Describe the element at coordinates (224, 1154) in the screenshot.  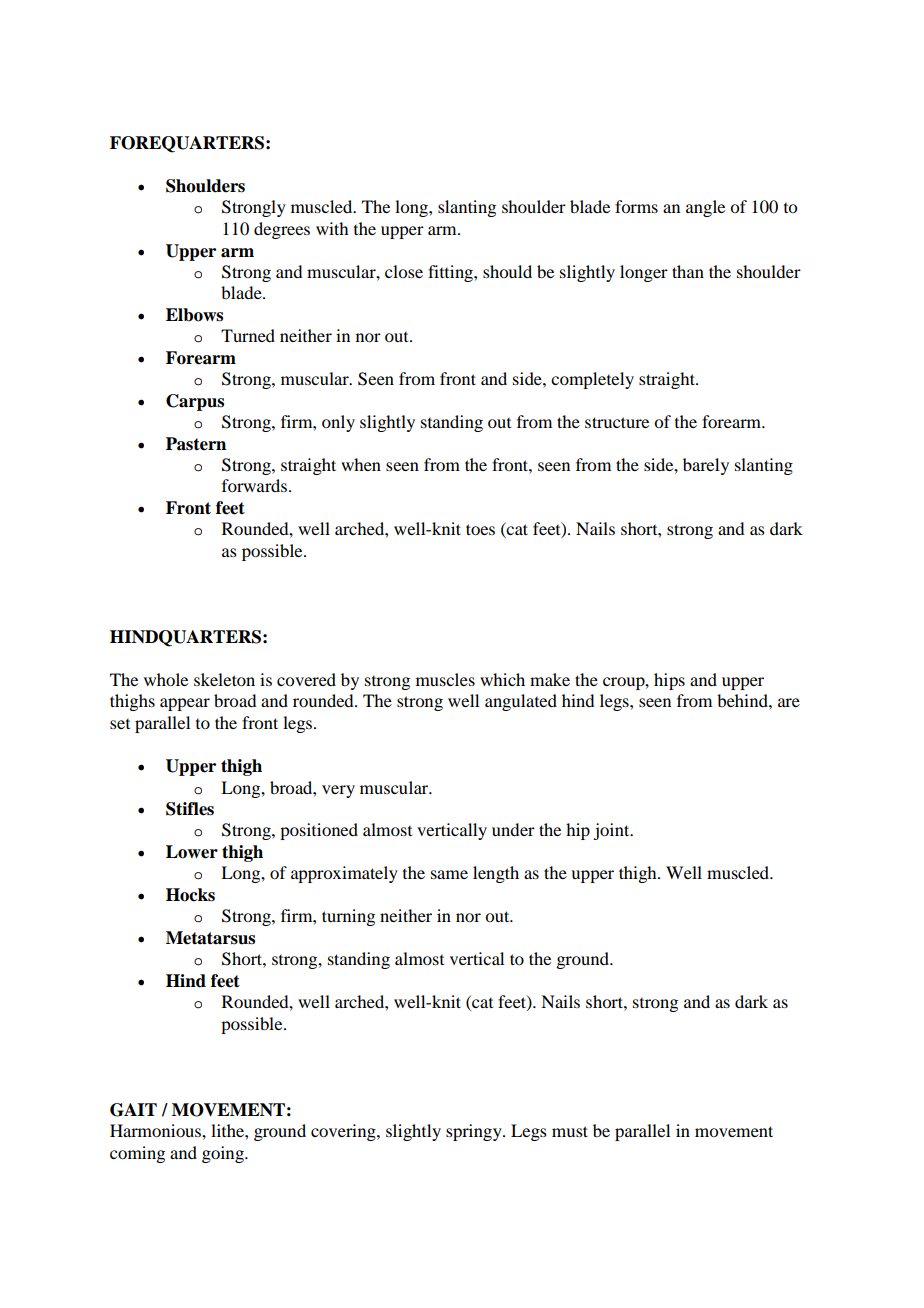
I see `going` at that location.
